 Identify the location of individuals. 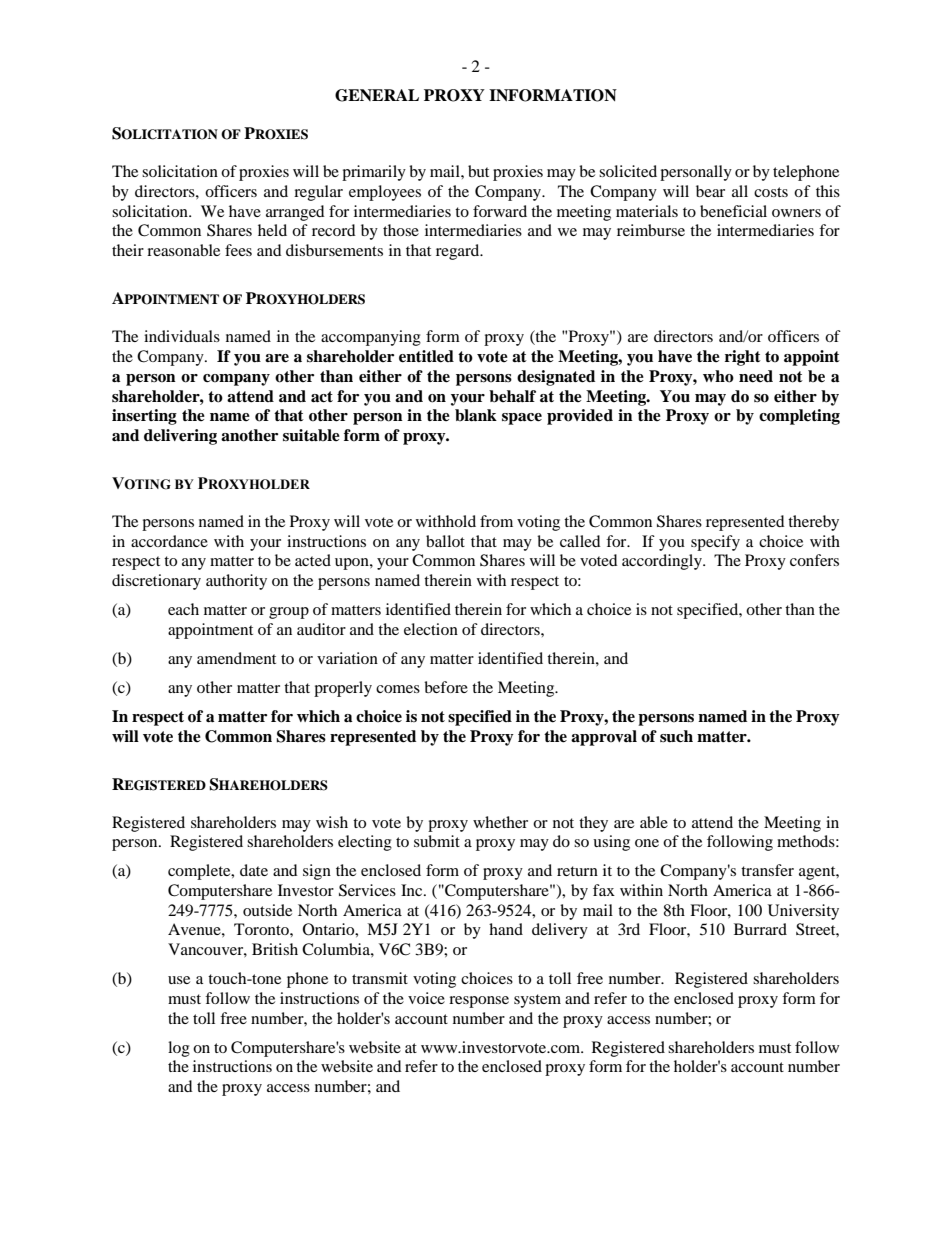
(182, 336).
